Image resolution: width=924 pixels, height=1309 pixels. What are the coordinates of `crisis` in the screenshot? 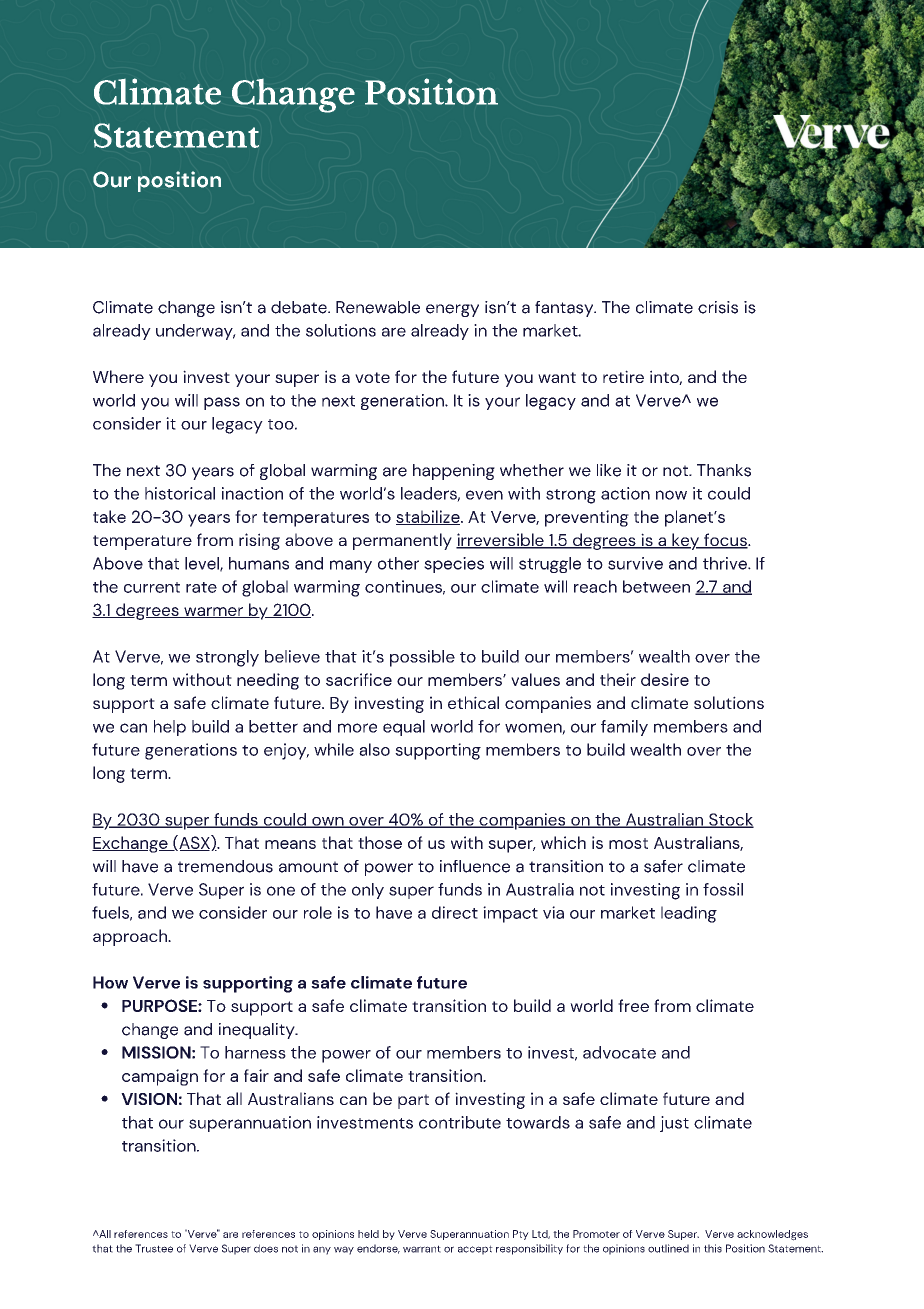 It's located at (718, 307).
